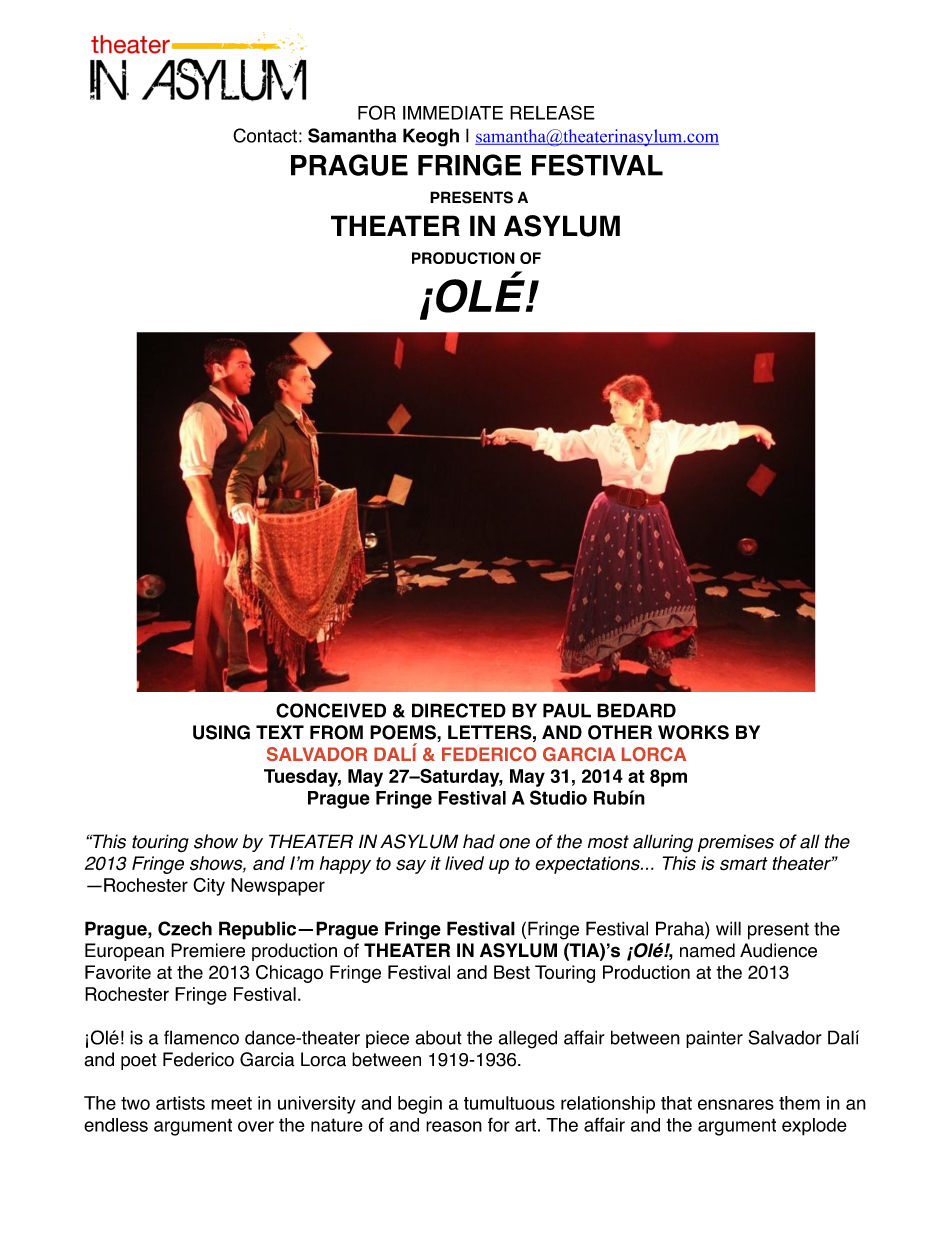  I want to click on artists, so click(180, 1103).
